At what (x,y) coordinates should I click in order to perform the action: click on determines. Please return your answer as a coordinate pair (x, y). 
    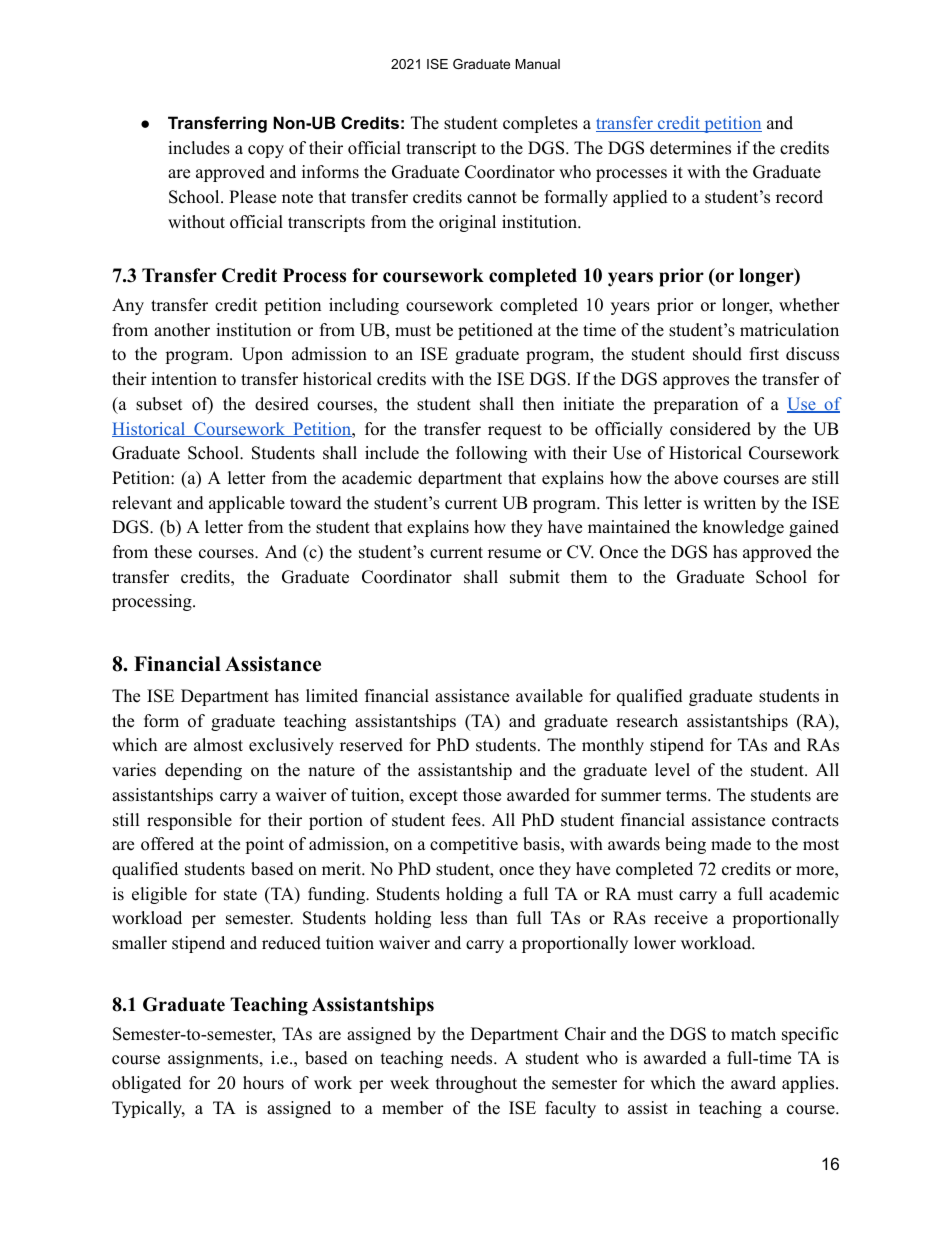
    Looking at the image, I should click on (690, 148).
